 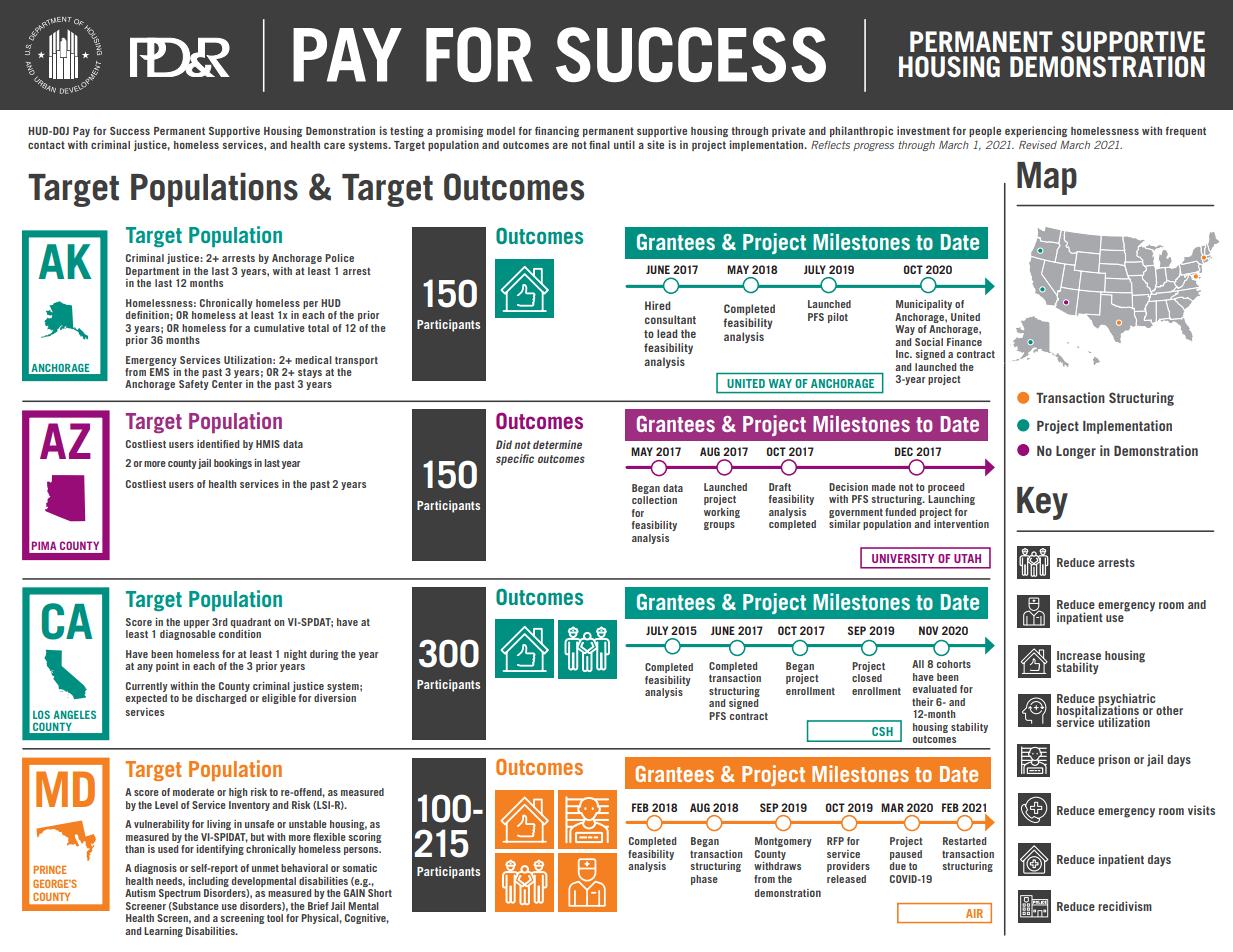 What do you see at coordinates (1038, 145) in the page?
I see `Revised` at bounding box center [1038, 145].
